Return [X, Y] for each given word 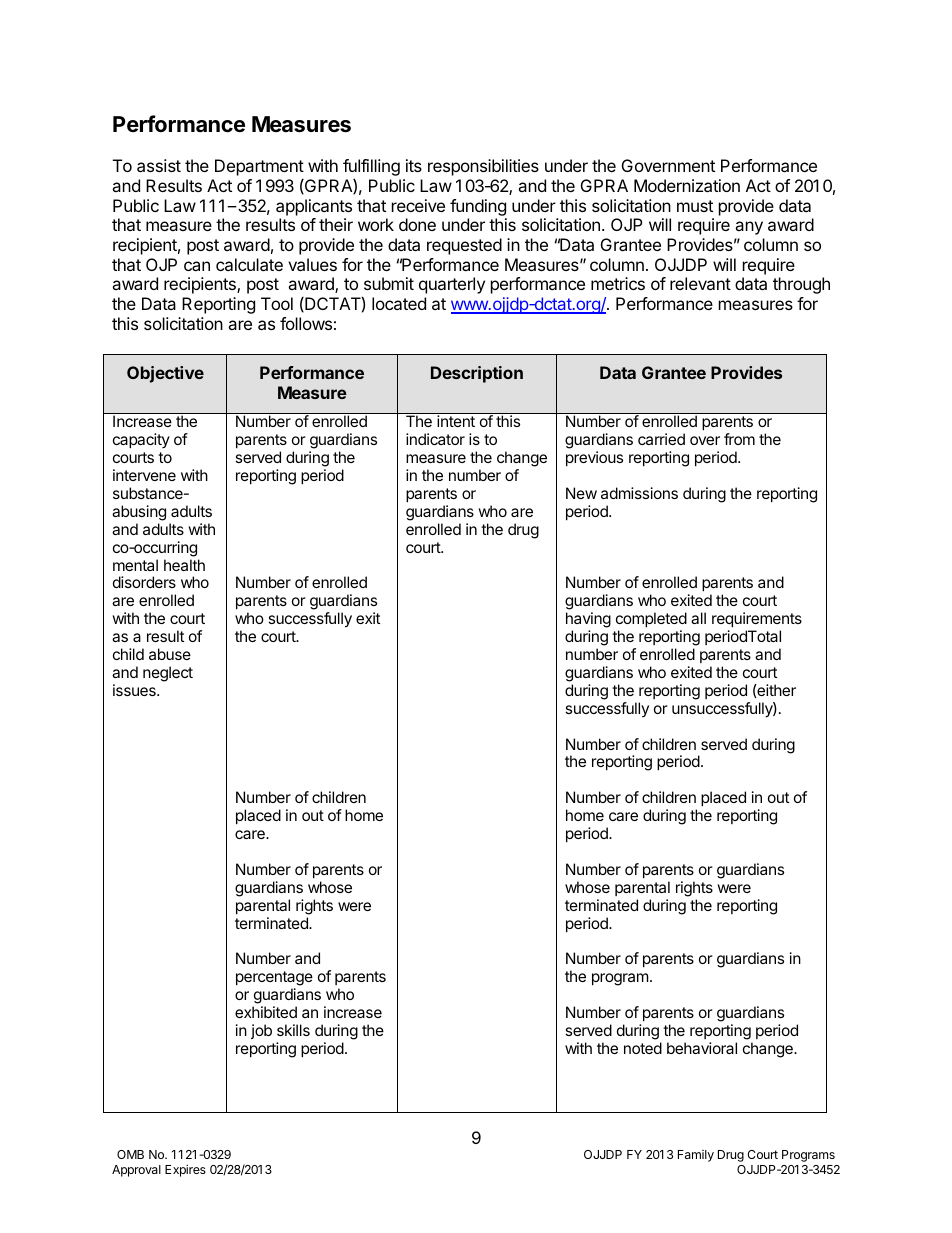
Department [259, 167]
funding [478, 207]
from [739, 439]
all [698, 618]
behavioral [702, 1048]
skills [293, 1030]
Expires [185, 1170]
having [588, 621]
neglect [168, 674]
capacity [141, 440]
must [695, 206]
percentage [274, 980]
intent [456, 421]
